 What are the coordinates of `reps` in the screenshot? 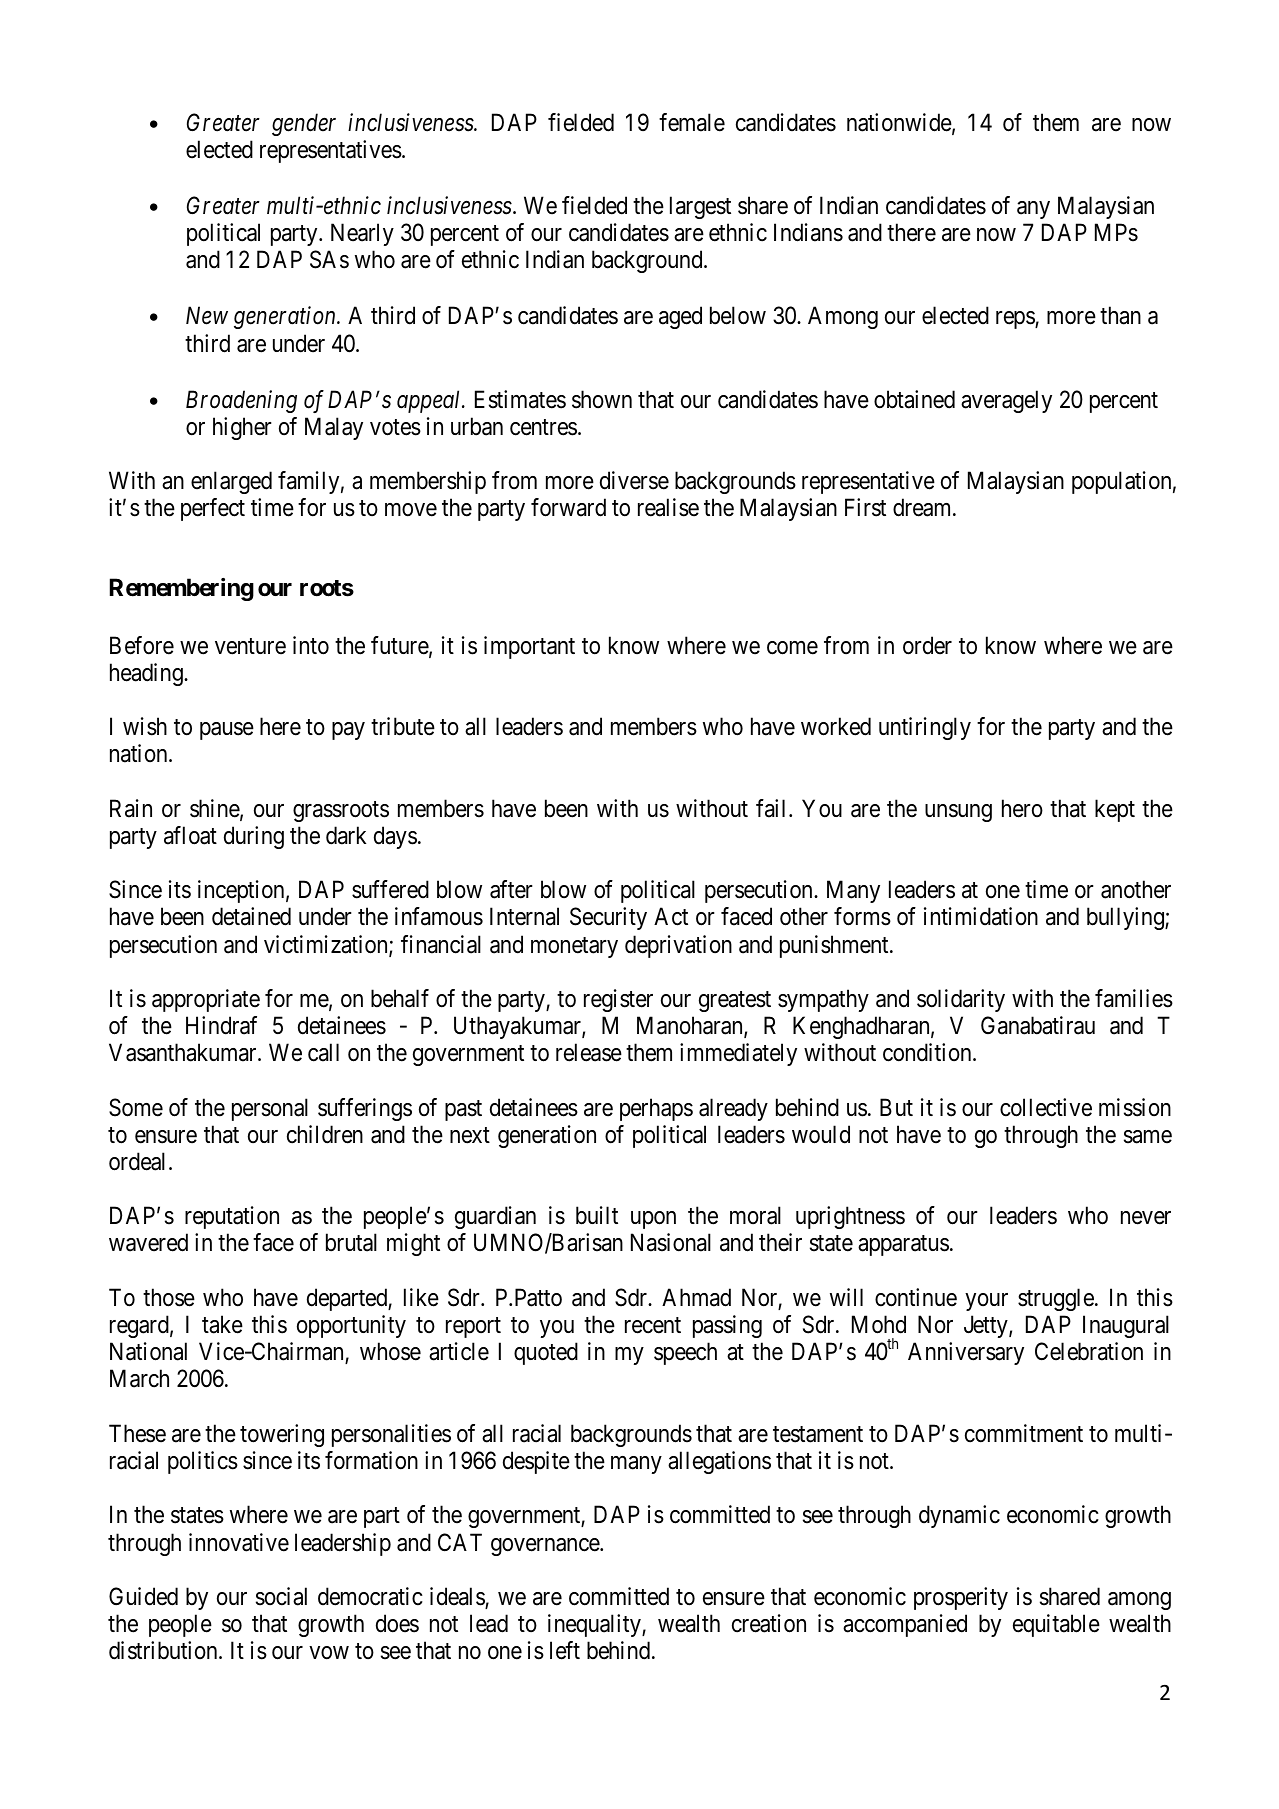 It's located at (1016, 320).
